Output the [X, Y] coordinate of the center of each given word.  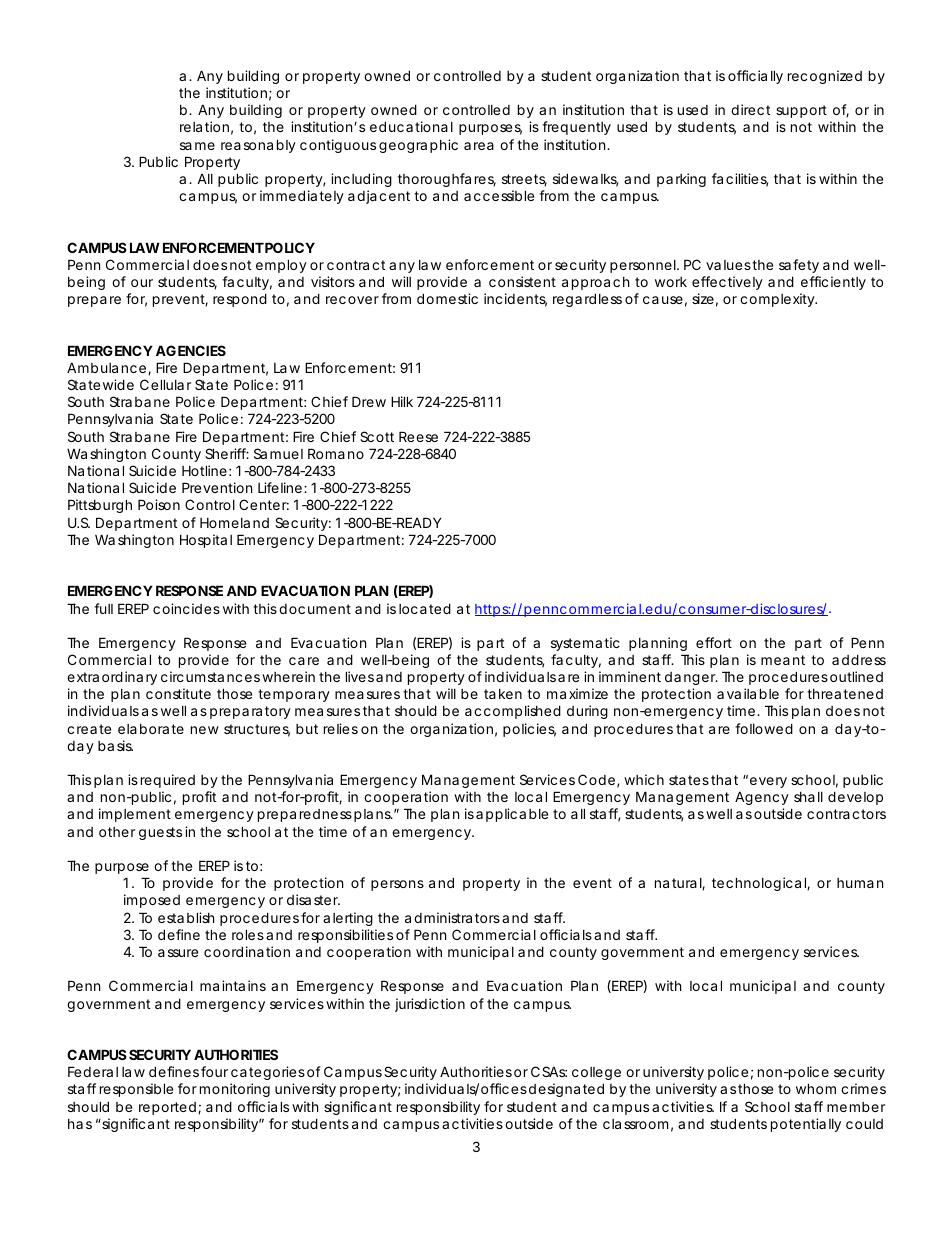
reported [167, 1108]
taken [503, 694]
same [197, 146]
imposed [152, 901]
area [479, 146]
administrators [452, 917]
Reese [418, 436]
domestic [447, 298]
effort [714, 642]
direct [750, 109]
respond [240, 300]
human [860, 883]
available [748, 693]
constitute [178, 693]
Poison [159, 504]
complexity [778, 300]
